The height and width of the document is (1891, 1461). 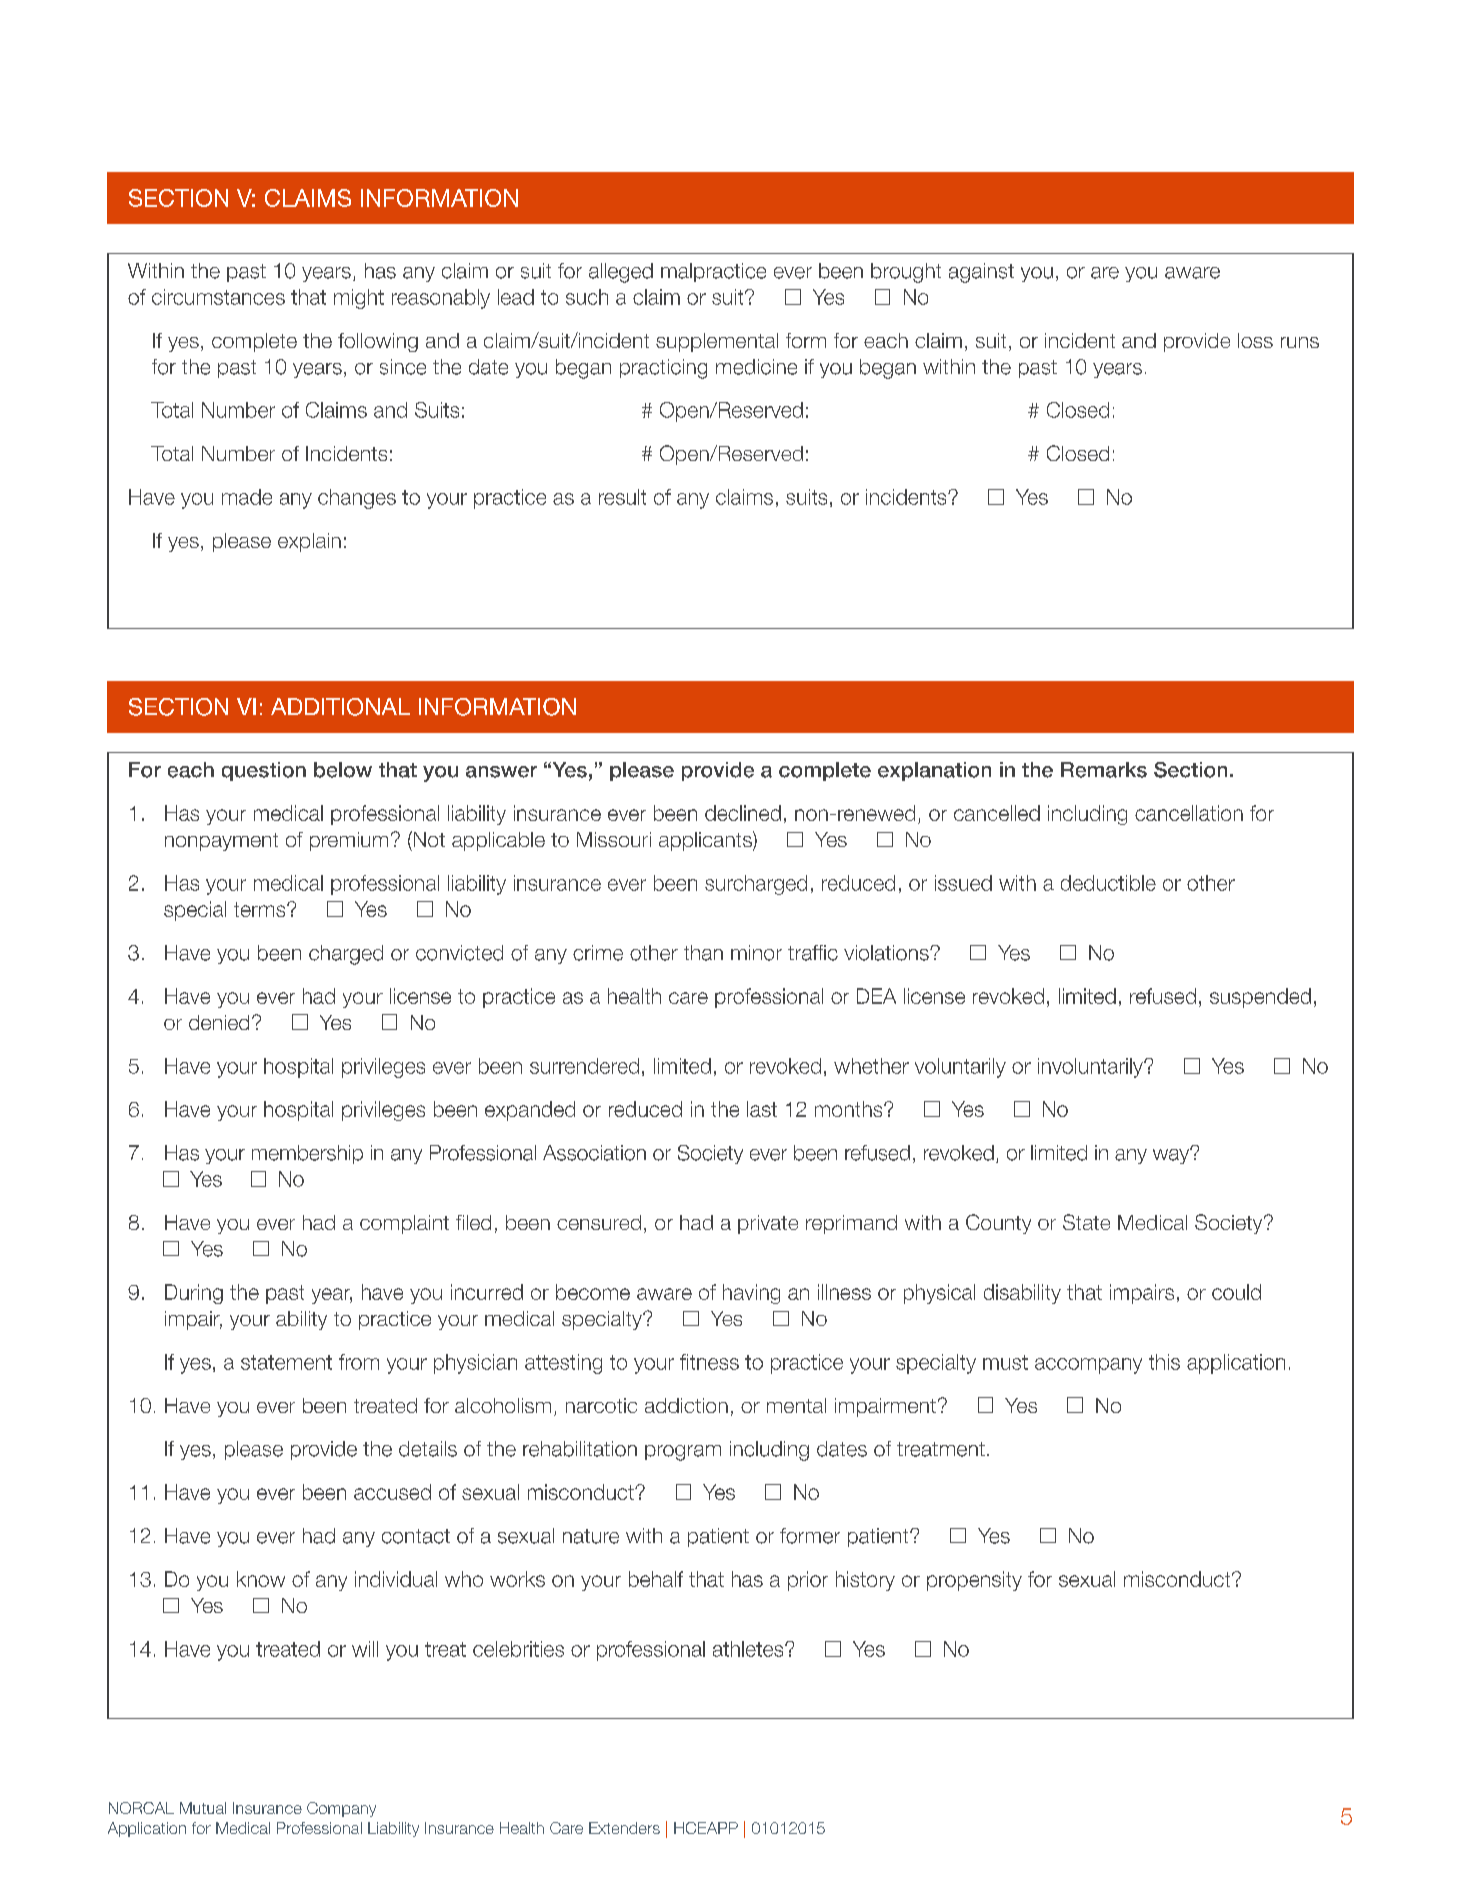 What do you see at coordinates (743, 813) in the document?
I see `declined` at bounding box center [743, 813].
